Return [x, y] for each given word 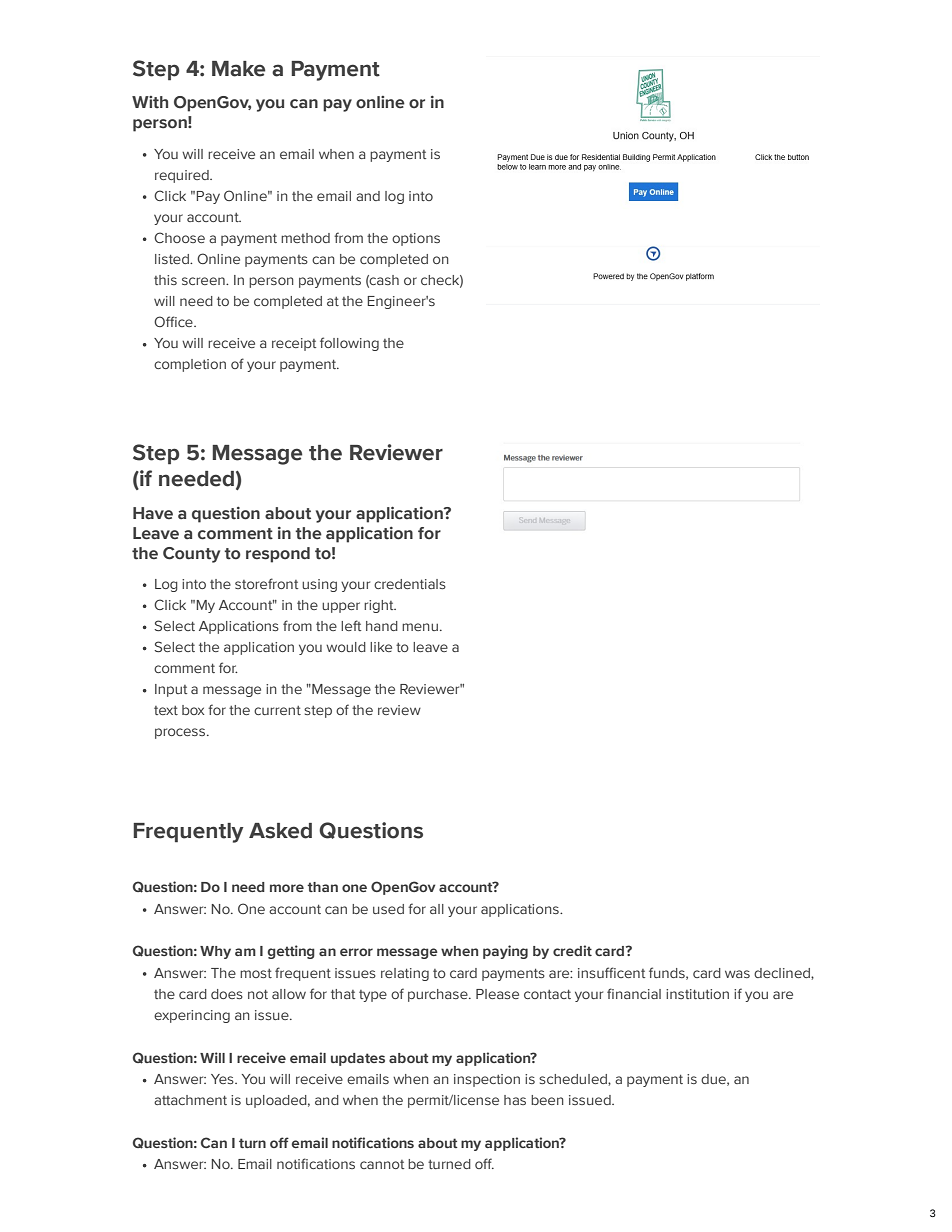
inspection [487, 1080]
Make [238, 69]
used [388, 909]
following [349, 344]
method [305, 238]
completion [190, 365]
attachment [190, 1100]
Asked [280, 831]
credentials [410, 584]
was [737, 974]
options [416, 239]
